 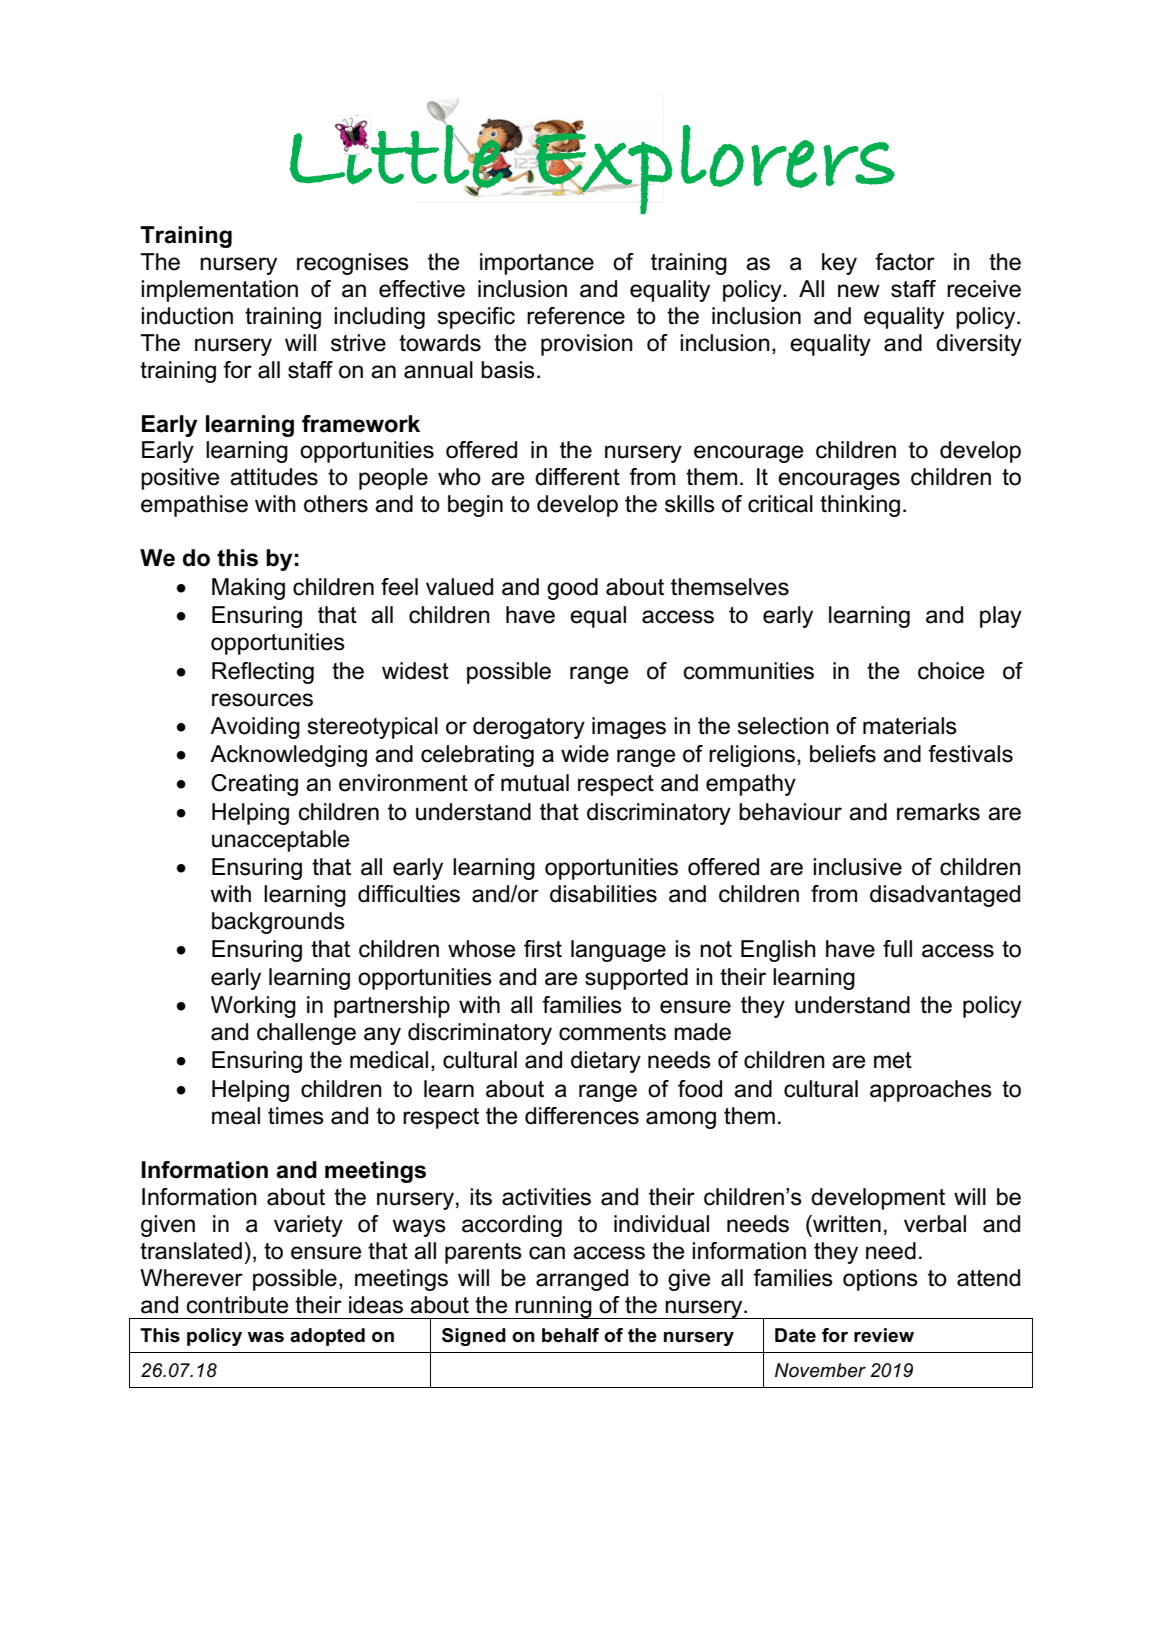 What do you see at coordinates (265, 1337) in the screenshot?
I see `was` at bounding box center [265, 1337].
